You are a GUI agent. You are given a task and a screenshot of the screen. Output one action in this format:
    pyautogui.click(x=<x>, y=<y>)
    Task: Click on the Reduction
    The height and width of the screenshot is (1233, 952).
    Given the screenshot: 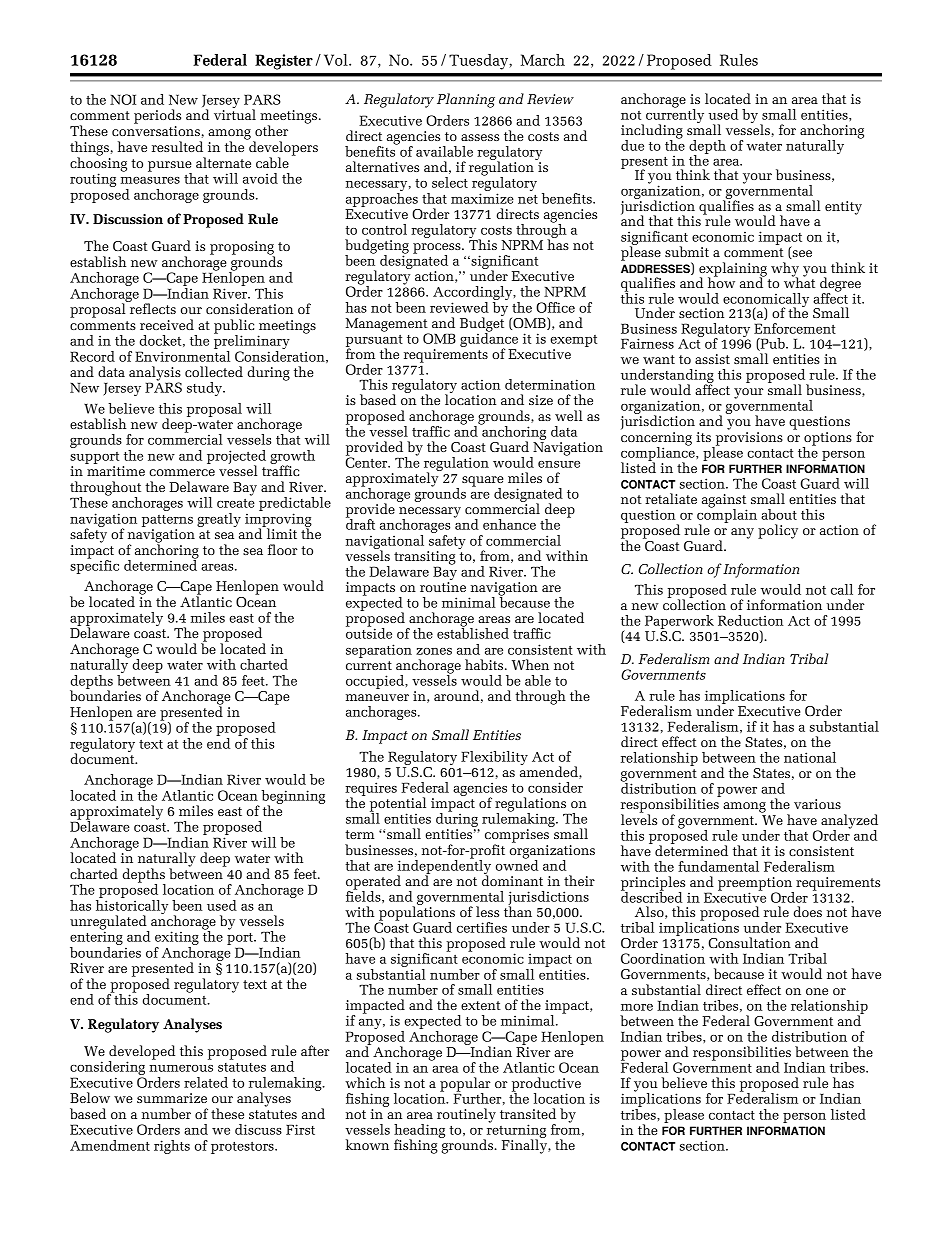 What is the action you would take?
    pyautogui.click(x=750, y=620)
